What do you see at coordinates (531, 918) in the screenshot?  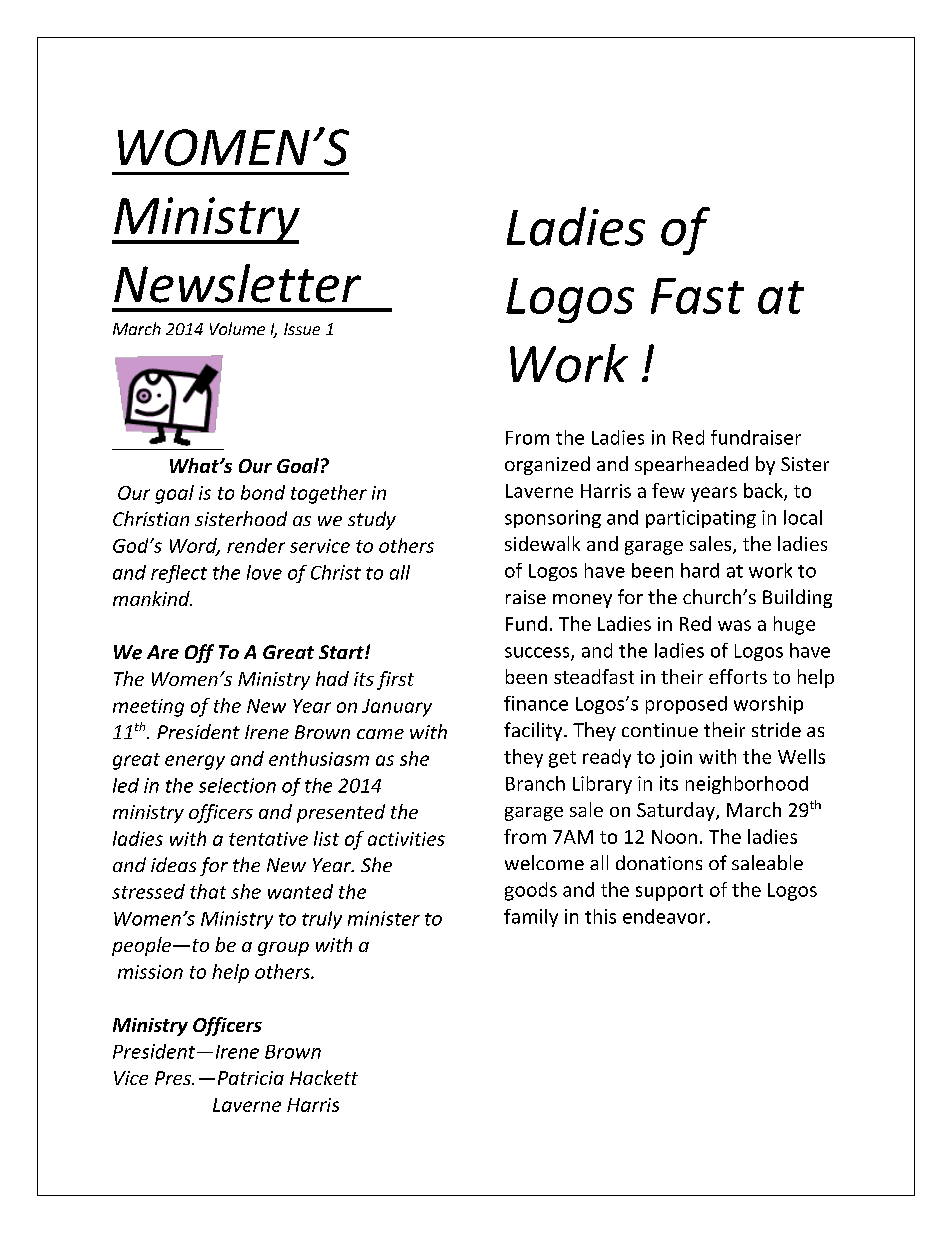 I see `family` at bounding box center [531, 918].
